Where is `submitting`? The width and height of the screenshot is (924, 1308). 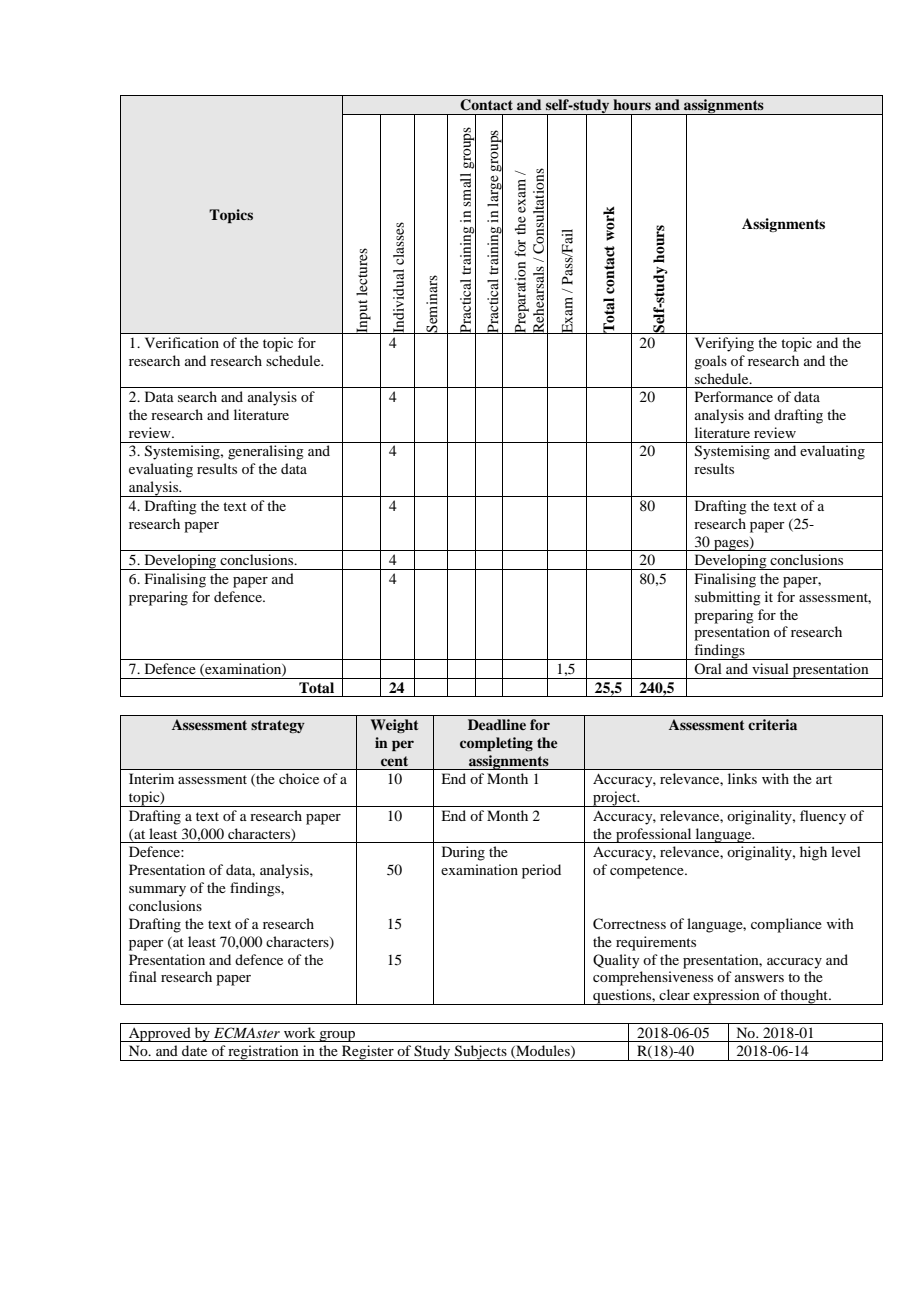 submitting is located at coordinates (728, 598).
